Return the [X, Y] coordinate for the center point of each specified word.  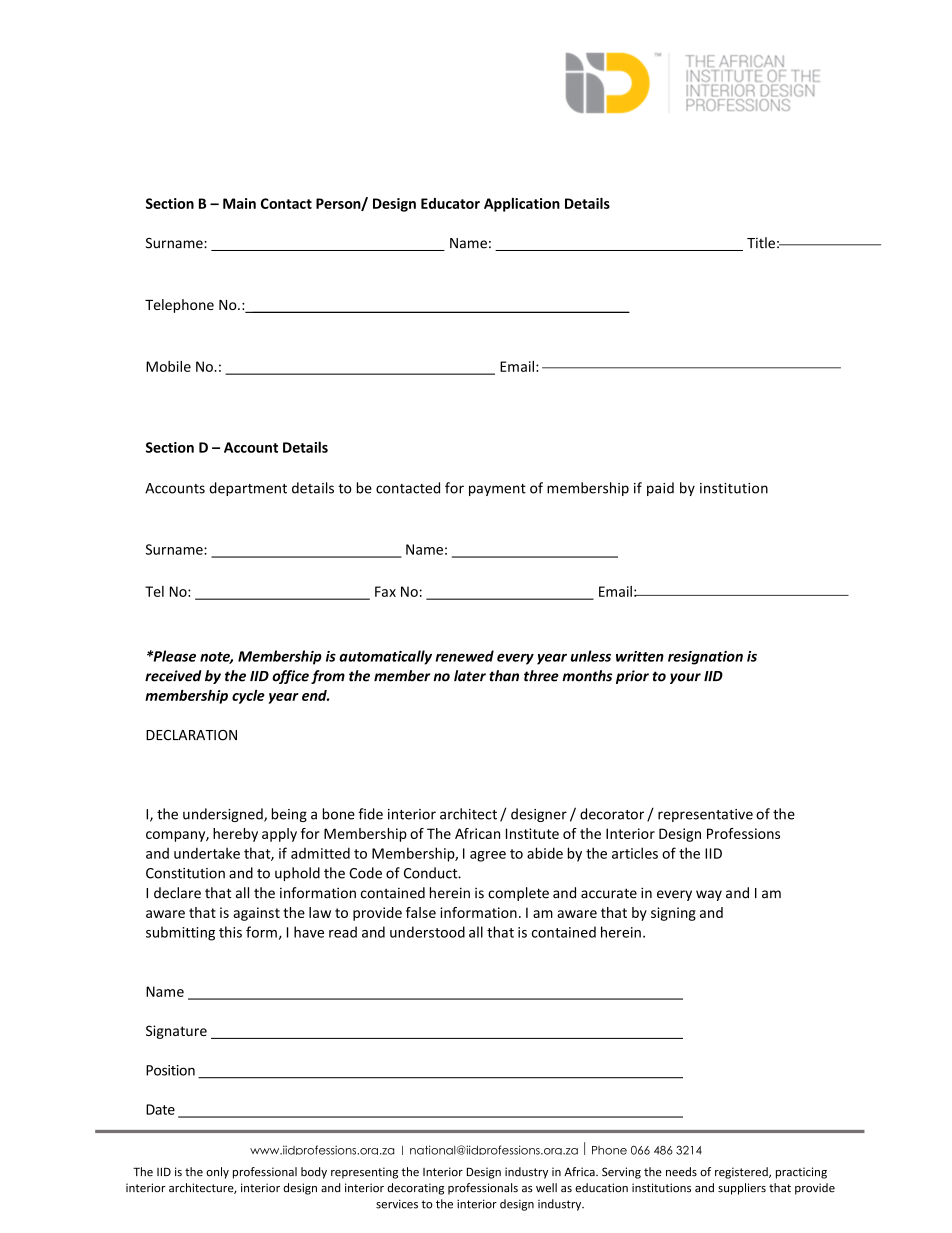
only [217, 1173]
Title [761, 243]
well [546, 1188]
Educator [450, 203]
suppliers [742, 1189]
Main [239, 203]
